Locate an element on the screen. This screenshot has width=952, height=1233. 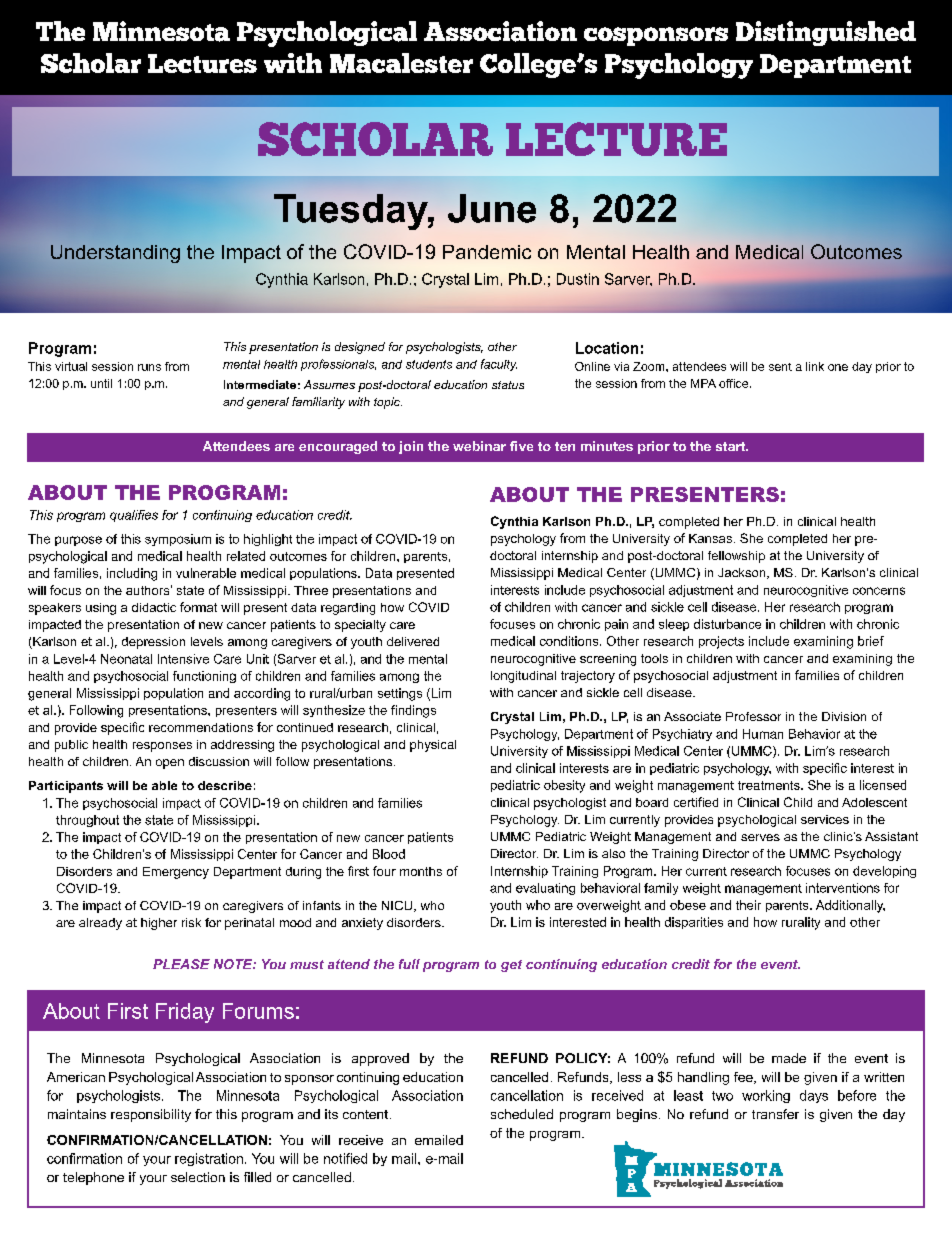
higher is located at coordinates (159, 924).
